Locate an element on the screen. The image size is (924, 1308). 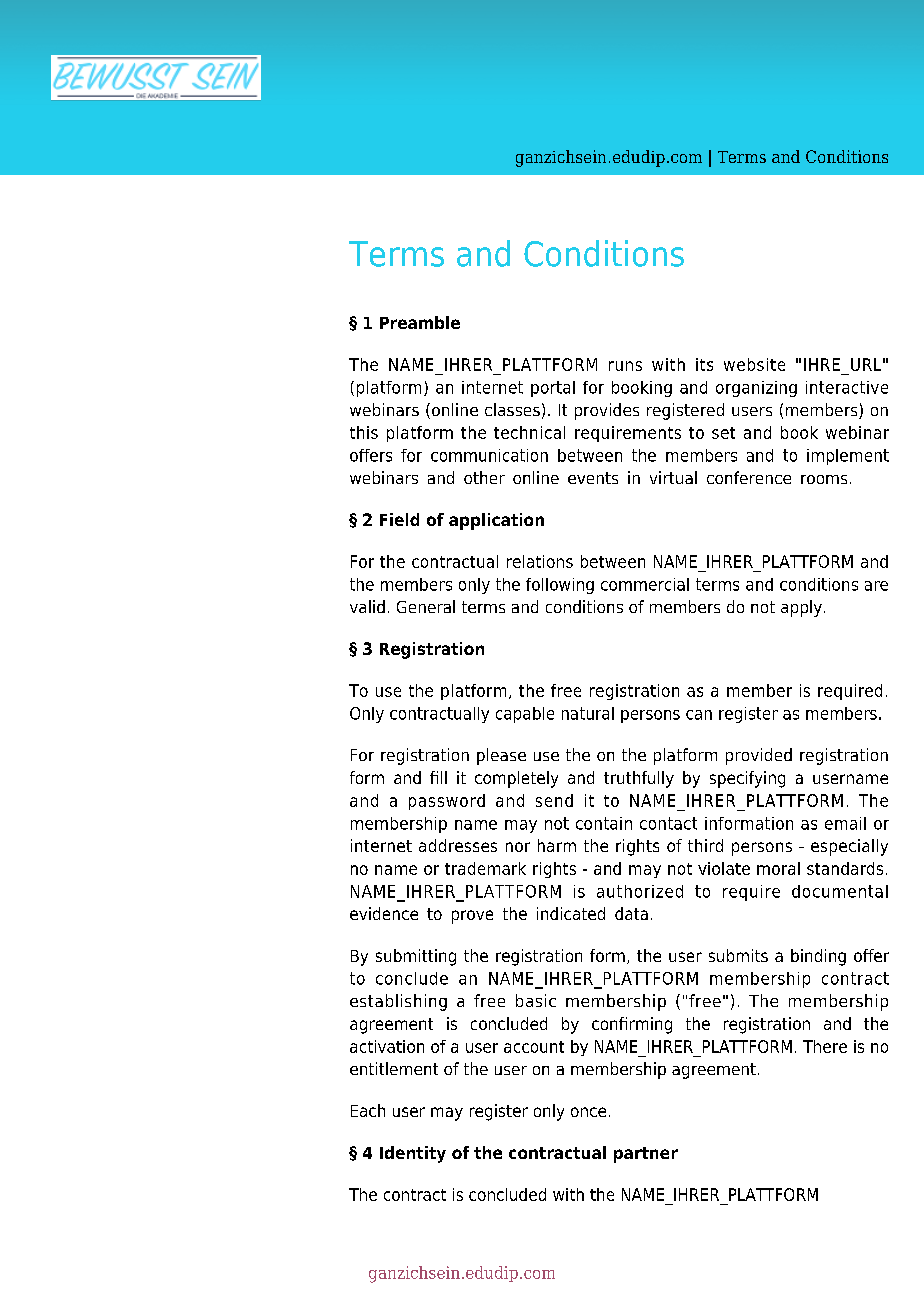
once is located at coordinates (588, 1112).
